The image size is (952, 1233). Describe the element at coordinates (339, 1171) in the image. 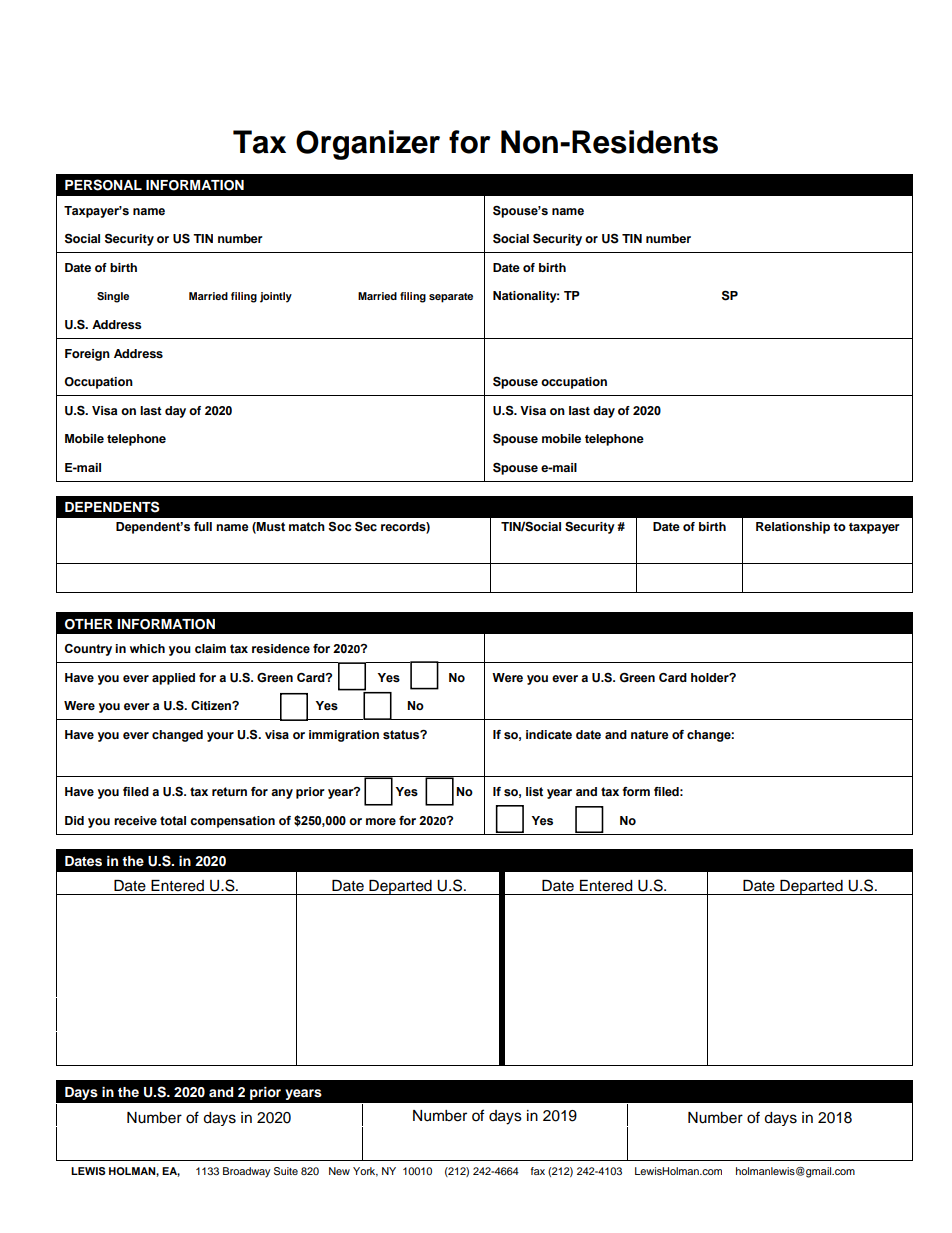

I see `New` at that location.
